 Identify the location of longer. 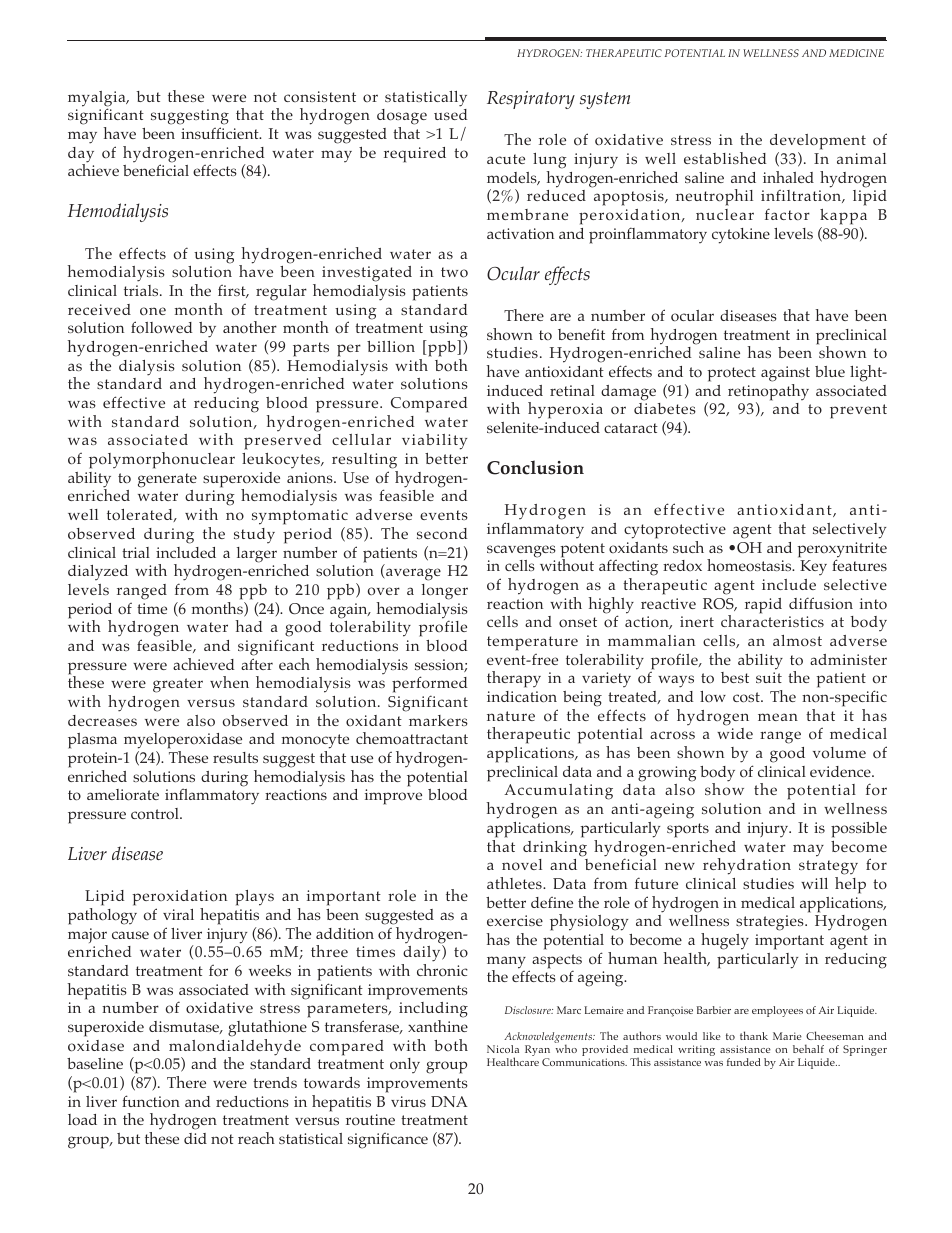
(445, 592).
